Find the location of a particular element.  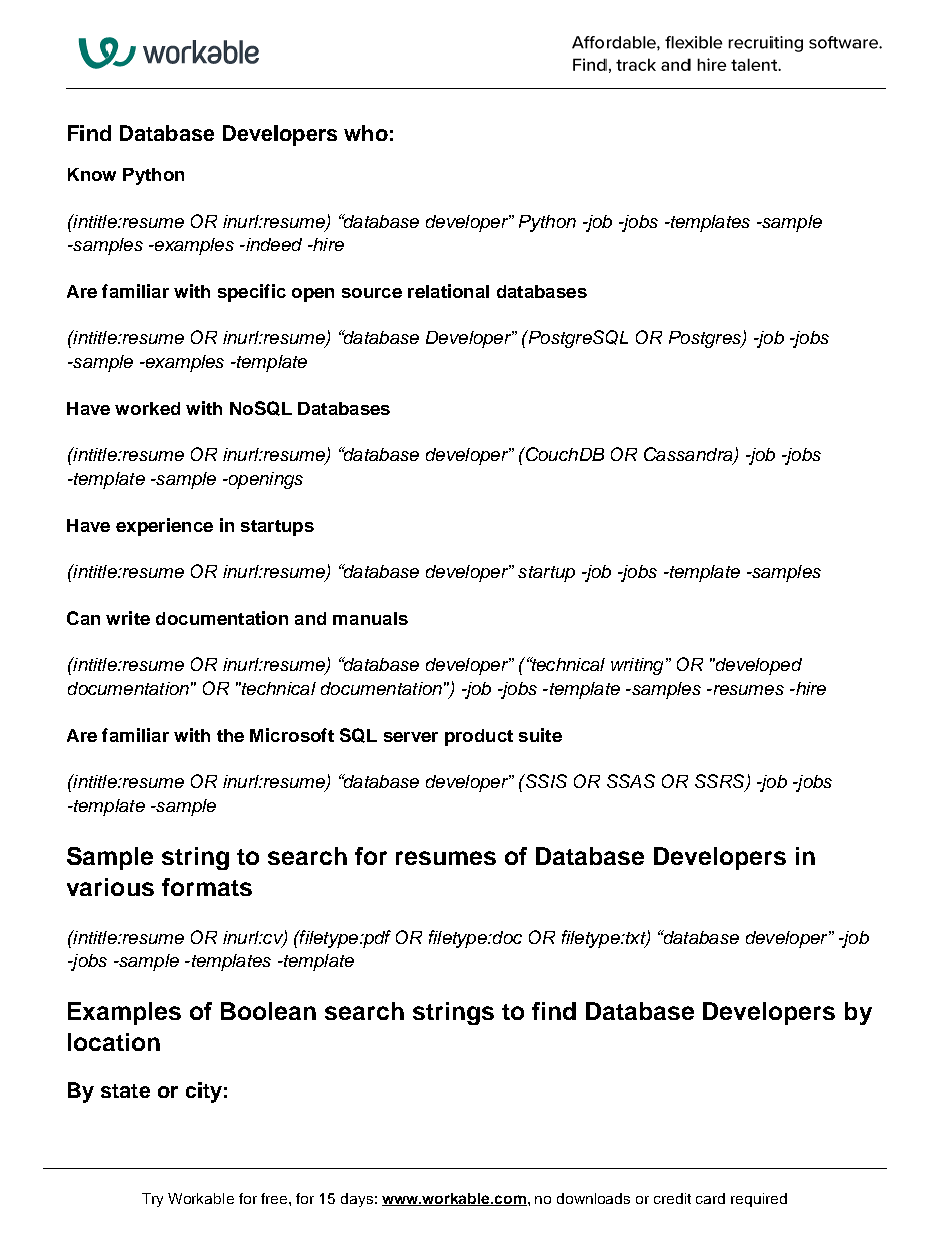

source is located at coordinates (372, 293).
